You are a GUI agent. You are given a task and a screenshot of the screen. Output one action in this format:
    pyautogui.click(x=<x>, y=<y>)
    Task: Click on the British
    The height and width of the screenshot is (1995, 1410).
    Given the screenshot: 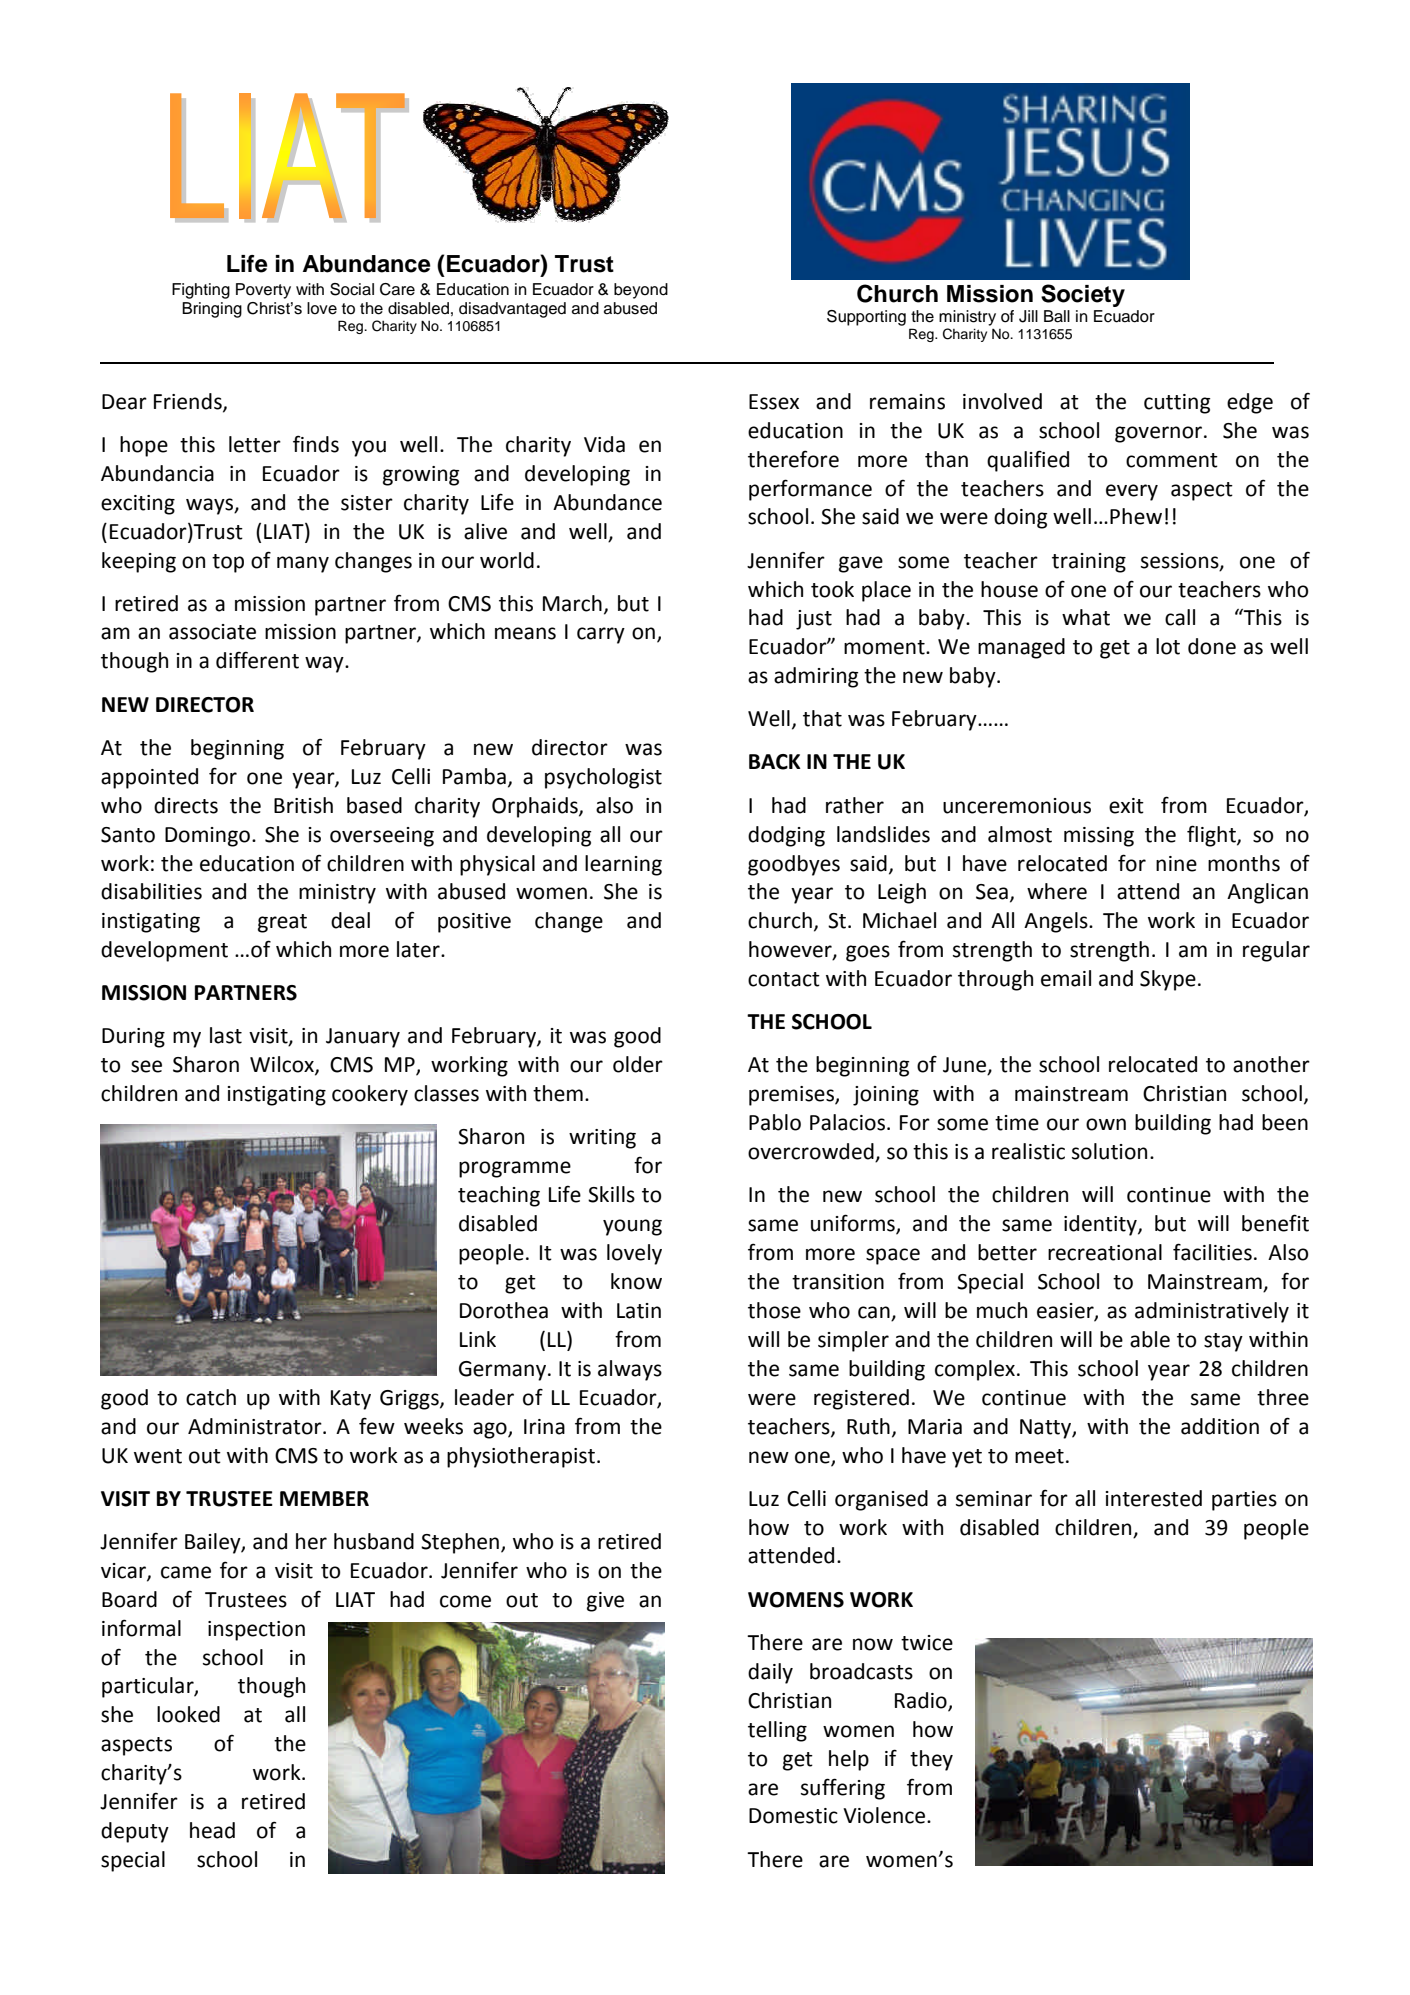 What is the action you would take?
    pyautogui.click(x=303, y=805)
